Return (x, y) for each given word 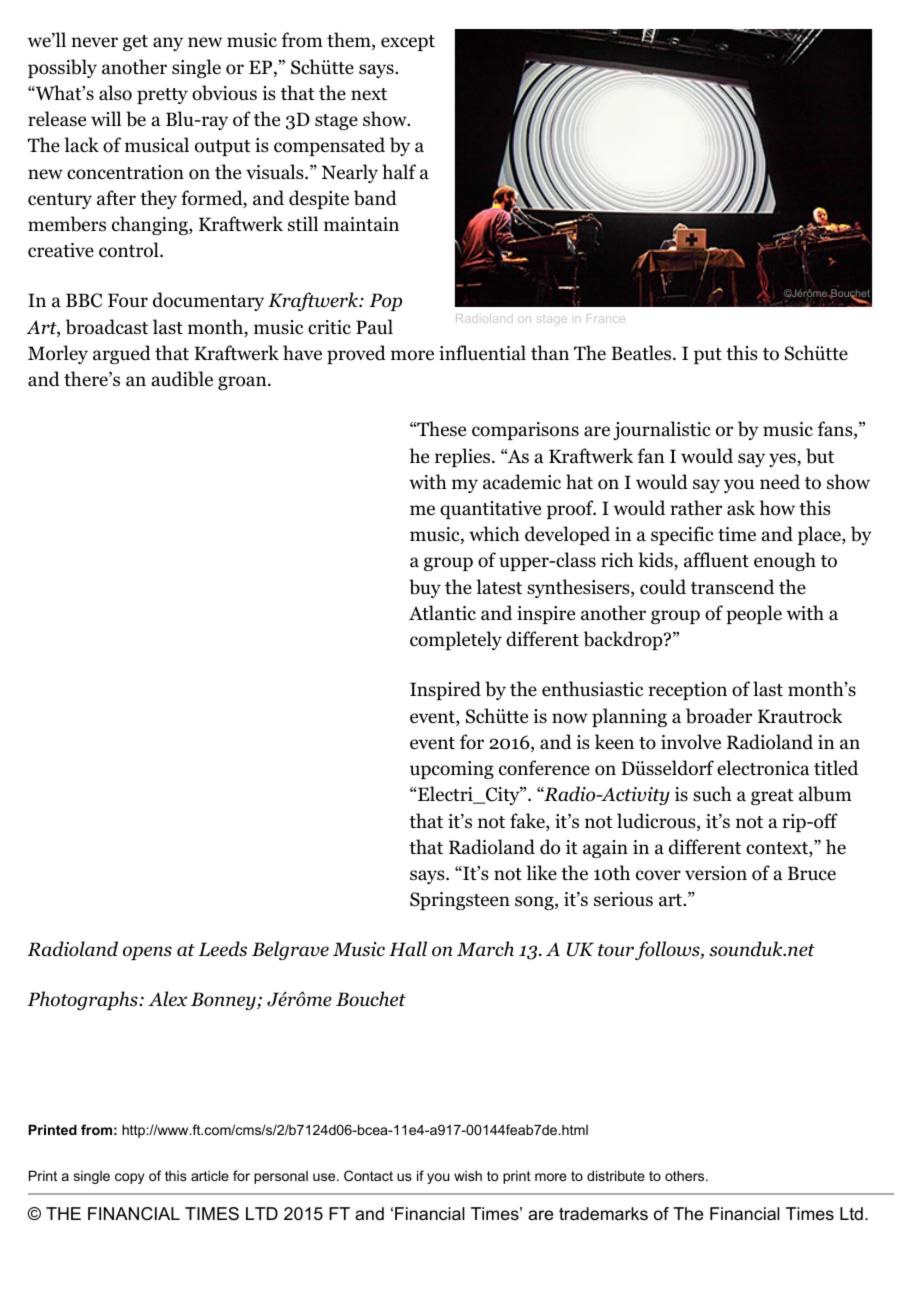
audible (182, 379)
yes (783, 460)
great (772, 797)
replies (464, 457)
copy (129, 1178)
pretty (162, 96)
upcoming (452, 770)
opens (147, 953)
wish (468, 1175)
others (686, 1175)
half (399, 172)
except (408, 43)
